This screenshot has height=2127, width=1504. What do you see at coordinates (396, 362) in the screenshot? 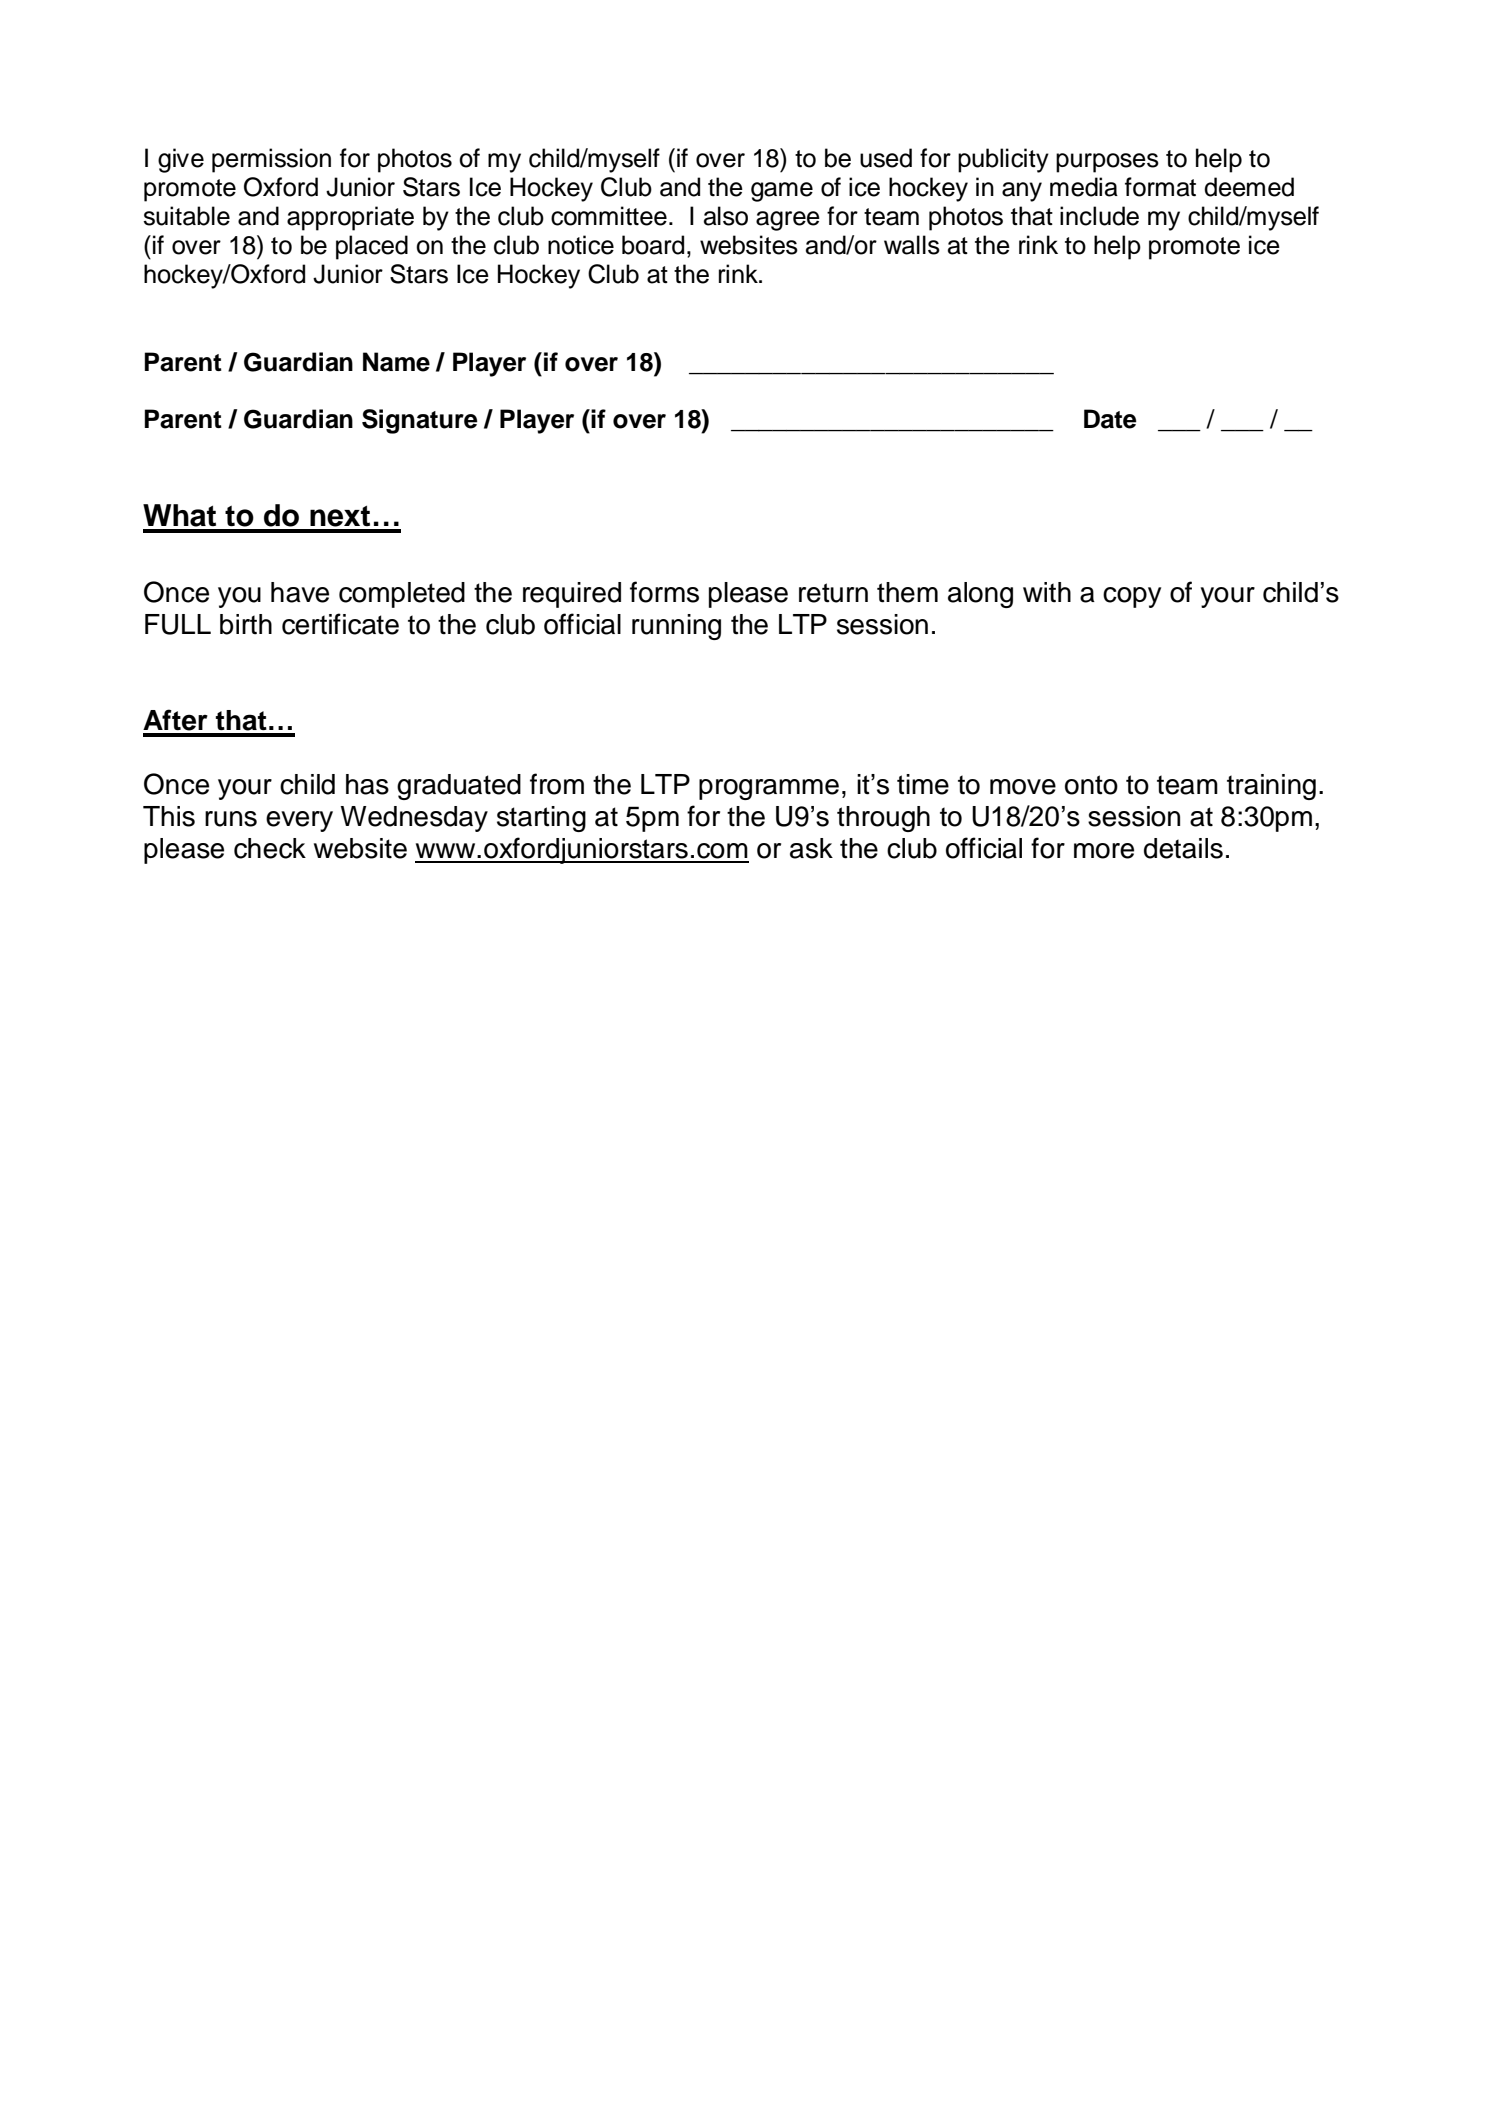
I see `Name` at bounding box center [396, 362].
